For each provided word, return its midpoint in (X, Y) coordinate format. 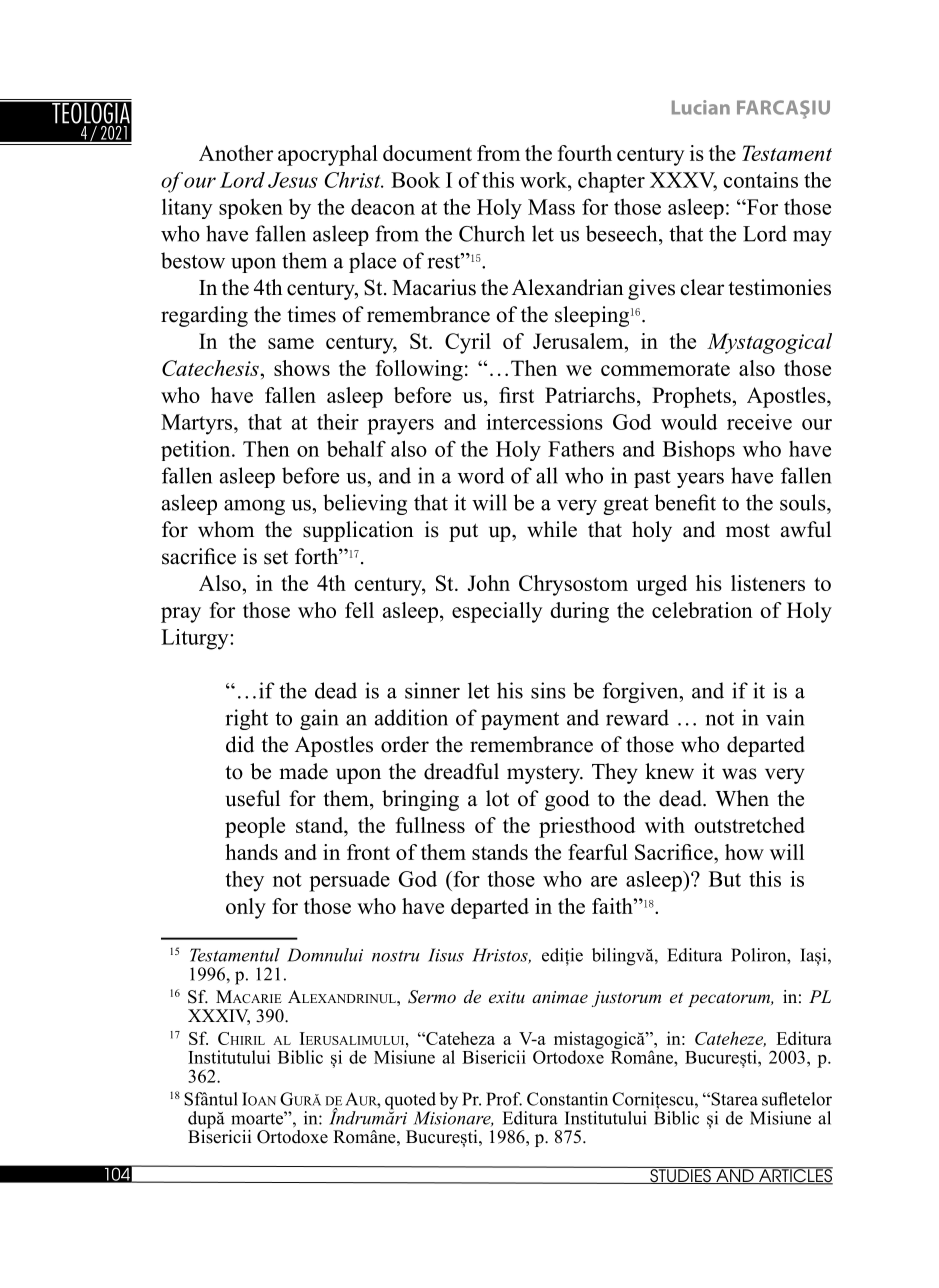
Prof (504, 1099)
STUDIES (680, 1175)
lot (497, 798)
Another (236, 153)
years (700, 480)
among (254, 507)
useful (252, 798)
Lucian (701, 107)
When (742, 798)
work (544, 180)
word (481, 475)
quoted (410, 1102)
